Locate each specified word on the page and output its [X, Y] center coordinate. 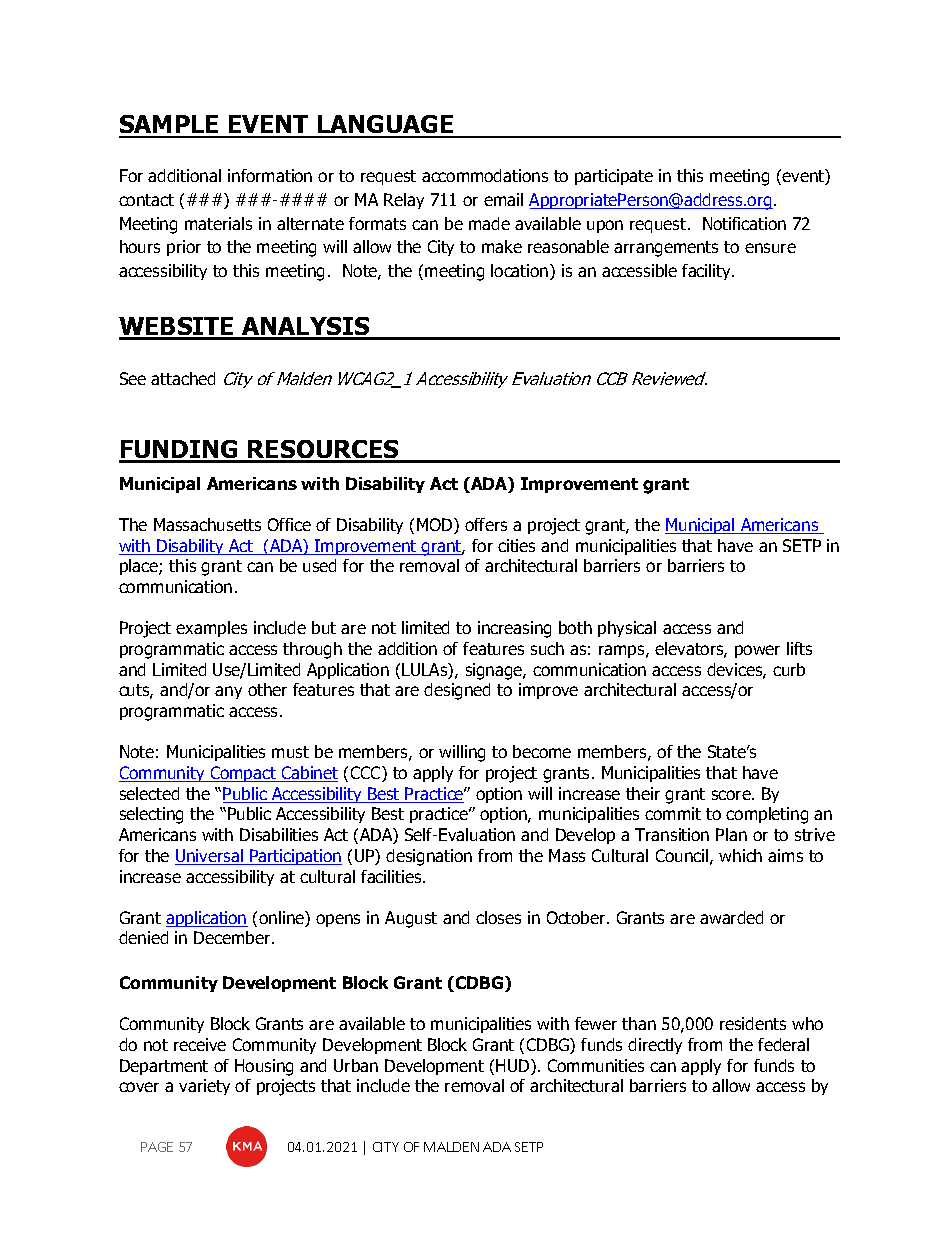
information [270, 175]
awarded [731, 917]
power [757, 651]
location [521, 272]
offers [486, 524]
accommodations [485, 175]
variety [204, 1087]
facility [707, 272]
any [228, 692]
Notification [744, 223]
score [732, 795]
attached [183, 378]
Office [289, 524]
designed [457, 691]
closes [498, 917]
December [233, 937]
